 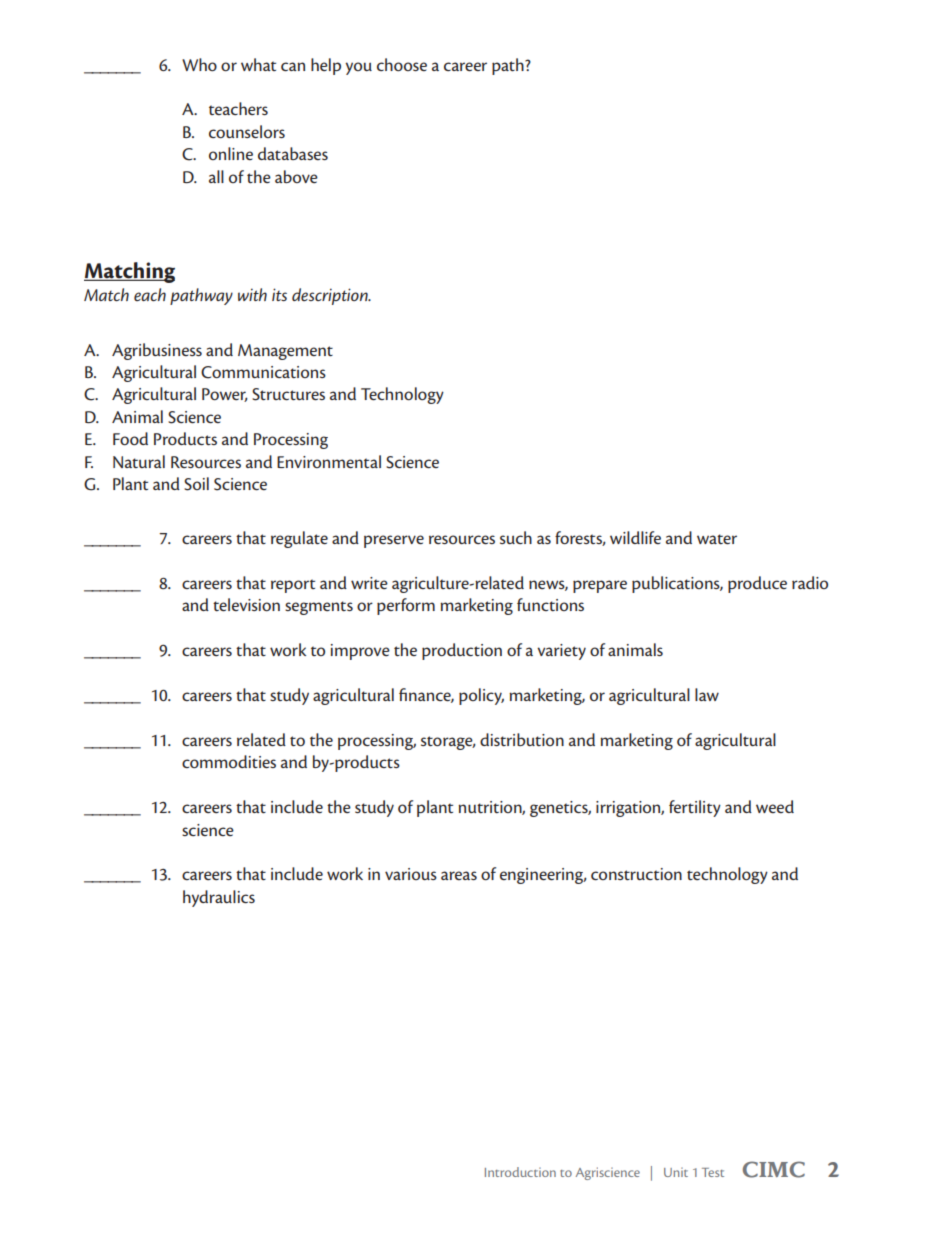 I want to click on description, so click(x=331, y=296).
